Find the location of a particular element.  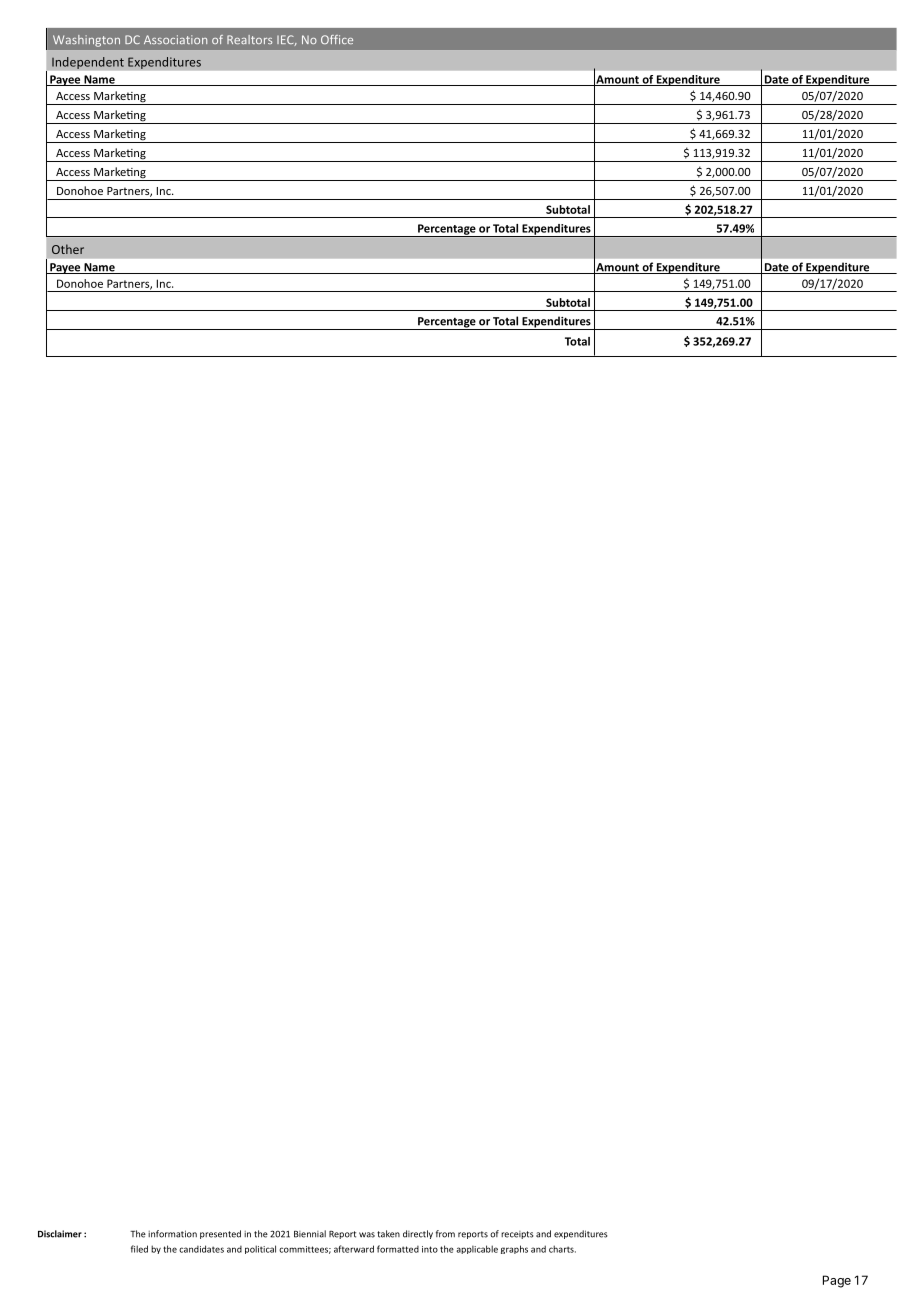

Realtors is located at coordinates (249, 39).
